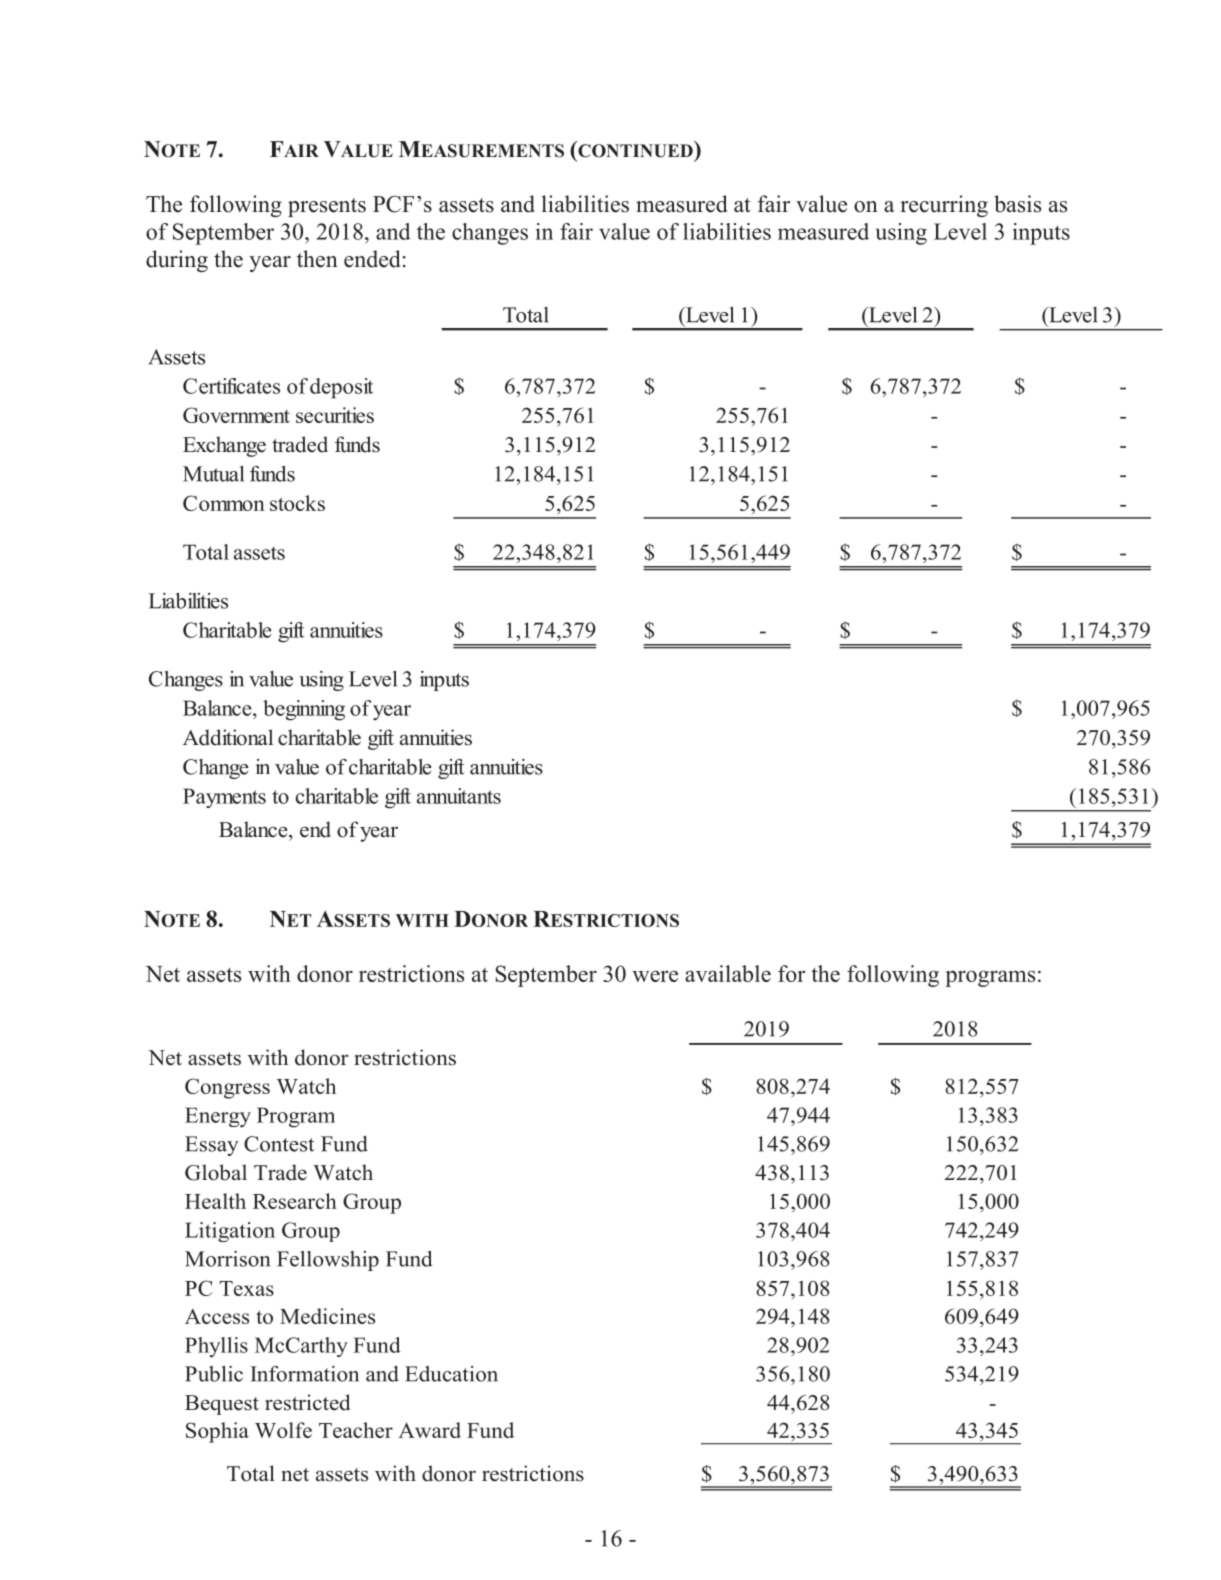  I want to click on recurring, so click(944, 206).
